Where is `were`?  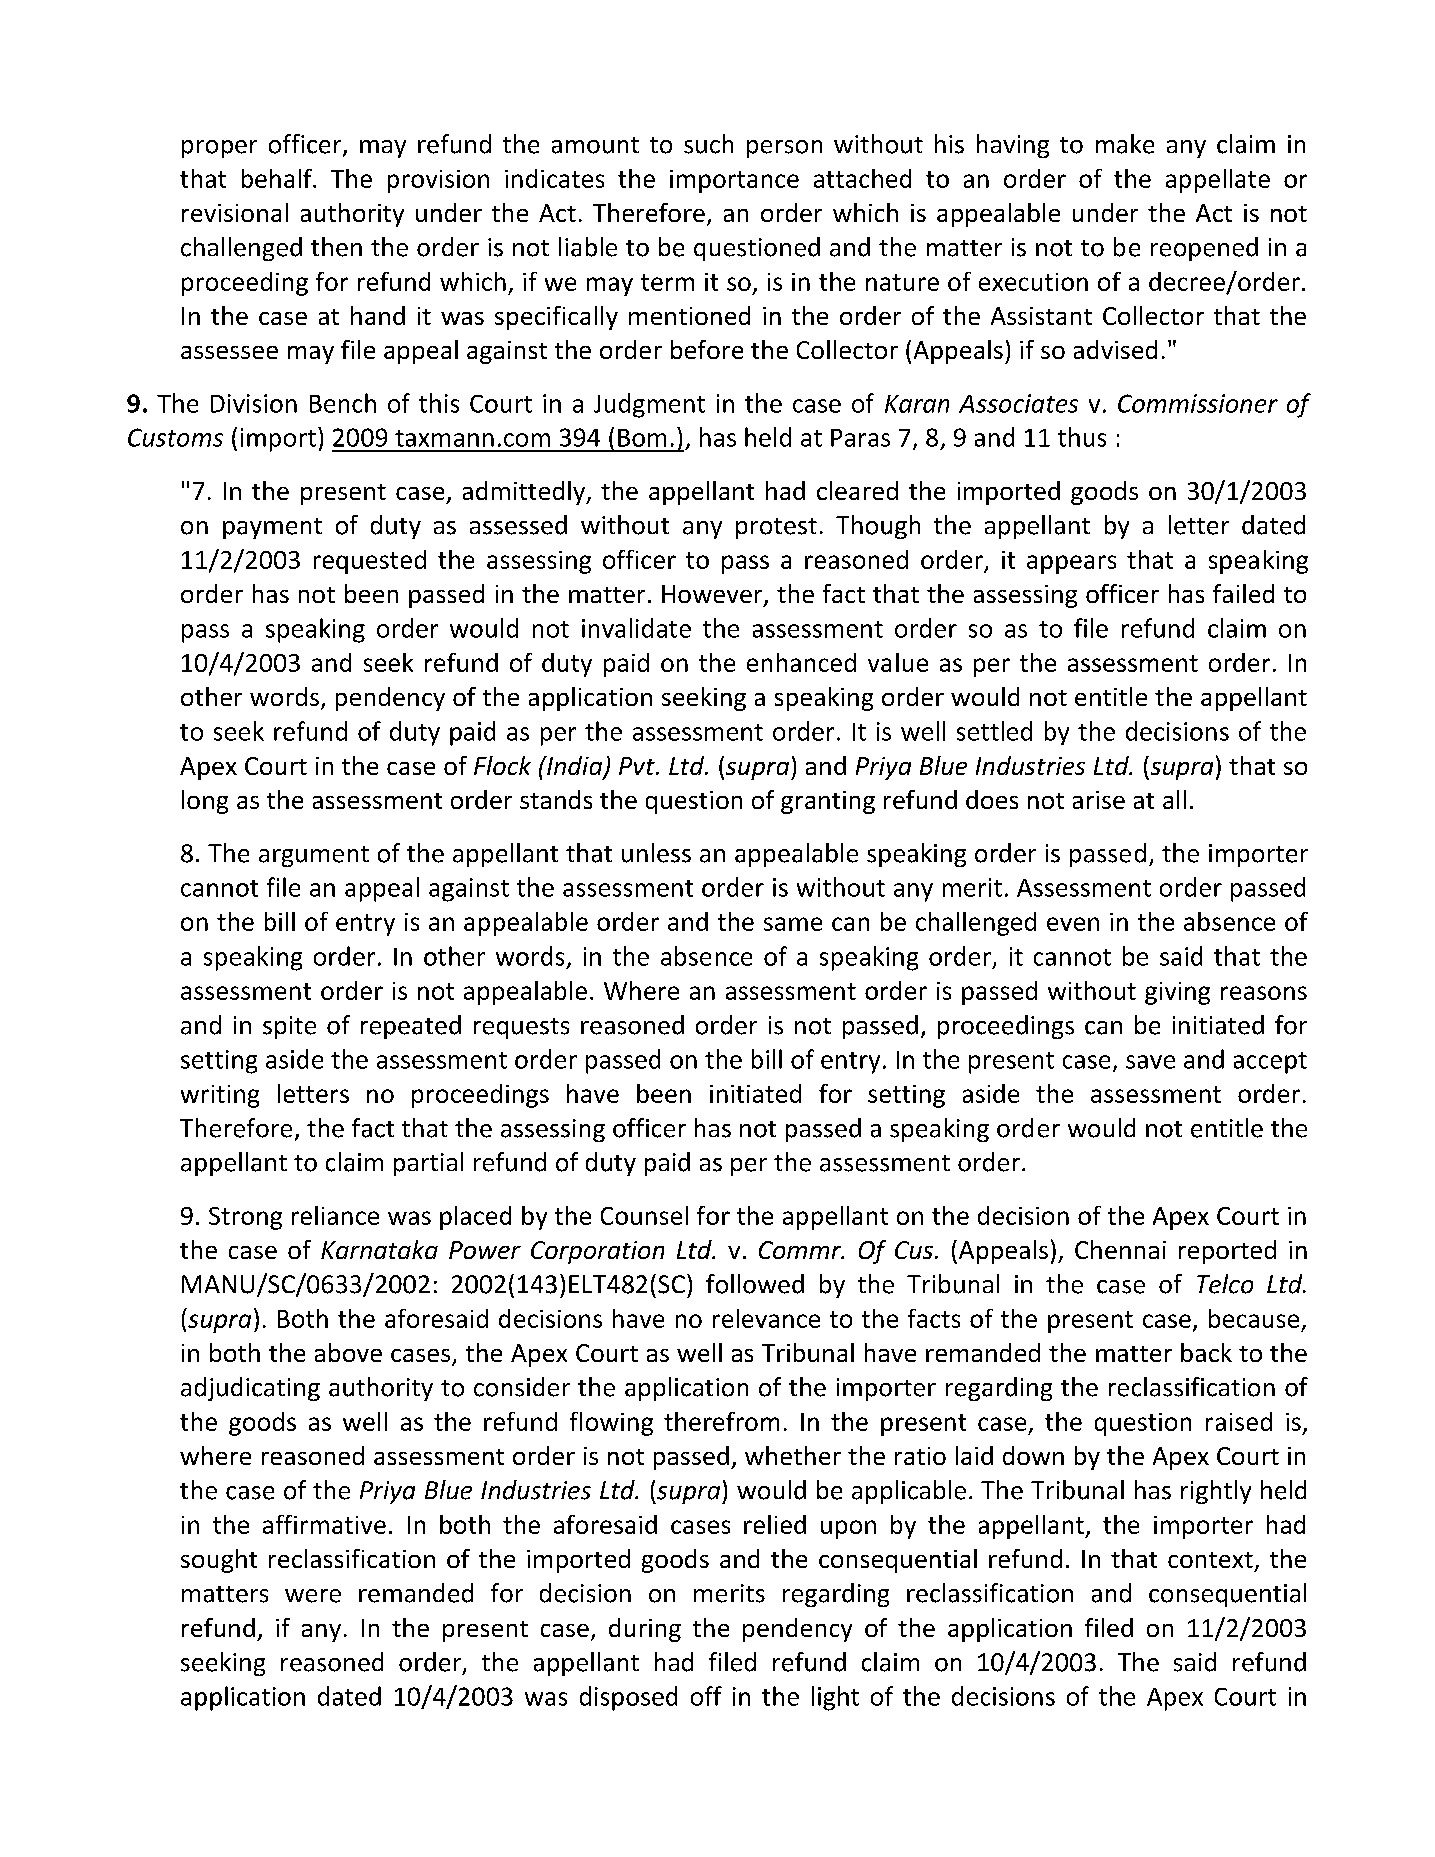
were is located at coordinates (313, 1596).
